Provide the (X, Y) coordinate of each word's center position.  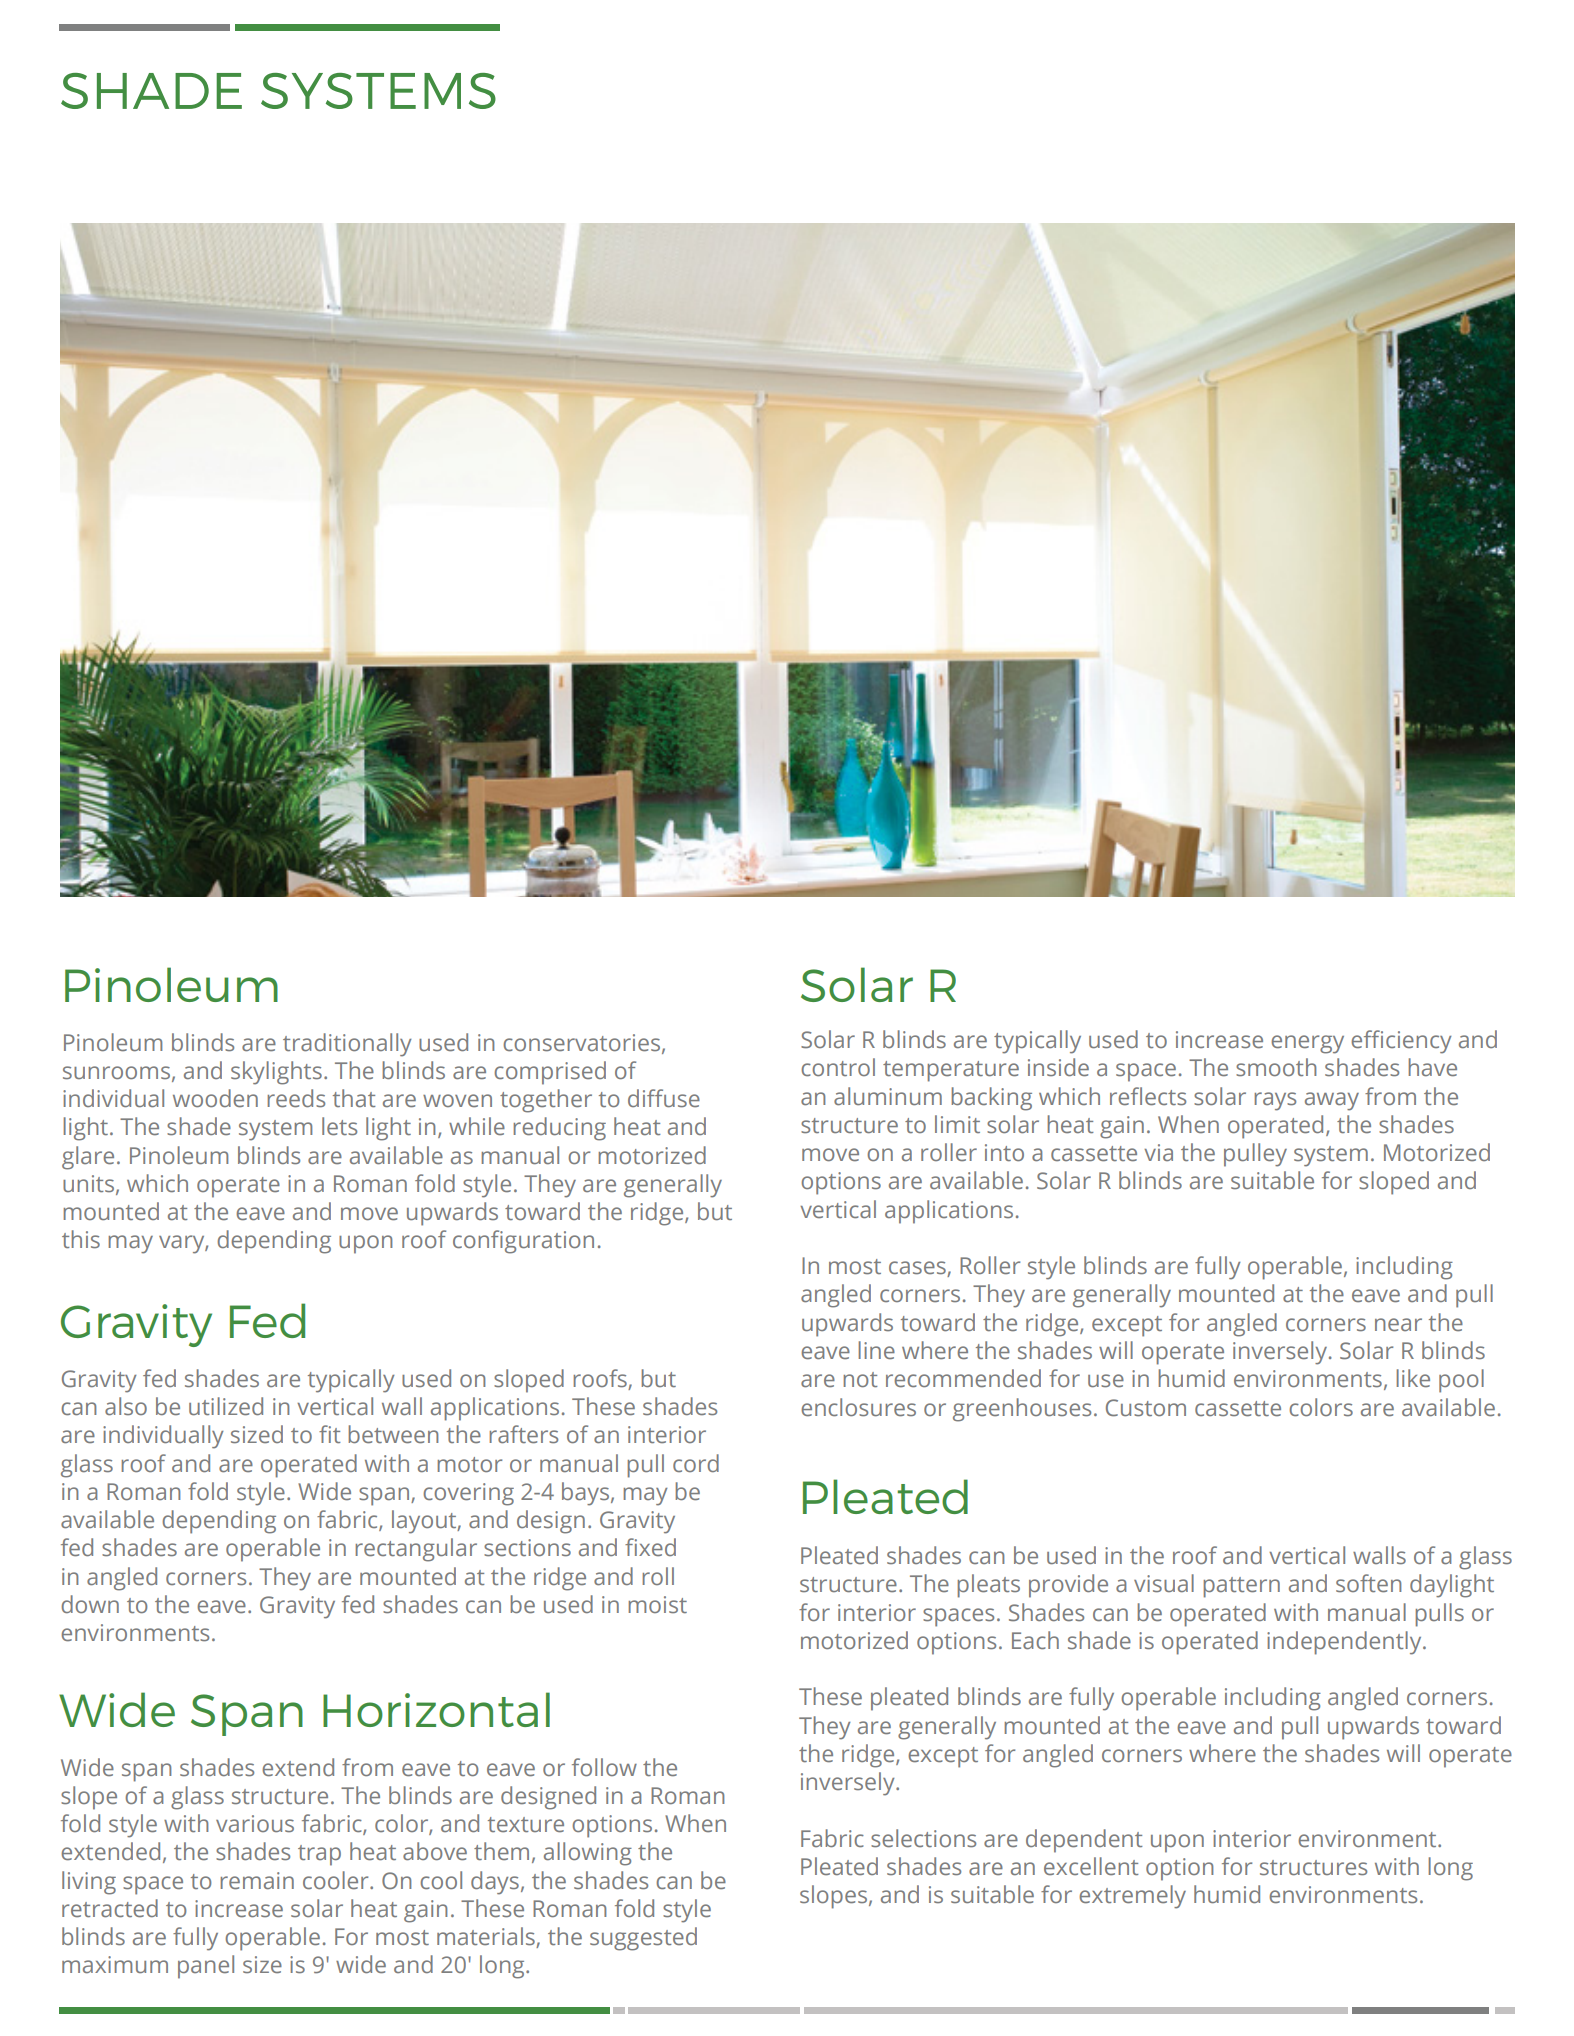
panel (206, 1967)
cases (918, 1269)
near (1398, 1325)
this (81, 1239)
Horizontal (436, 1709)
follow (604, 1767)
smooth (1276, 1067)
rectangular (416, 1550)
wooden (215, 1098)
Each (1035, 1640)
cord (696, 1463)
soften (1369, 1583)
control (838, 1067)
